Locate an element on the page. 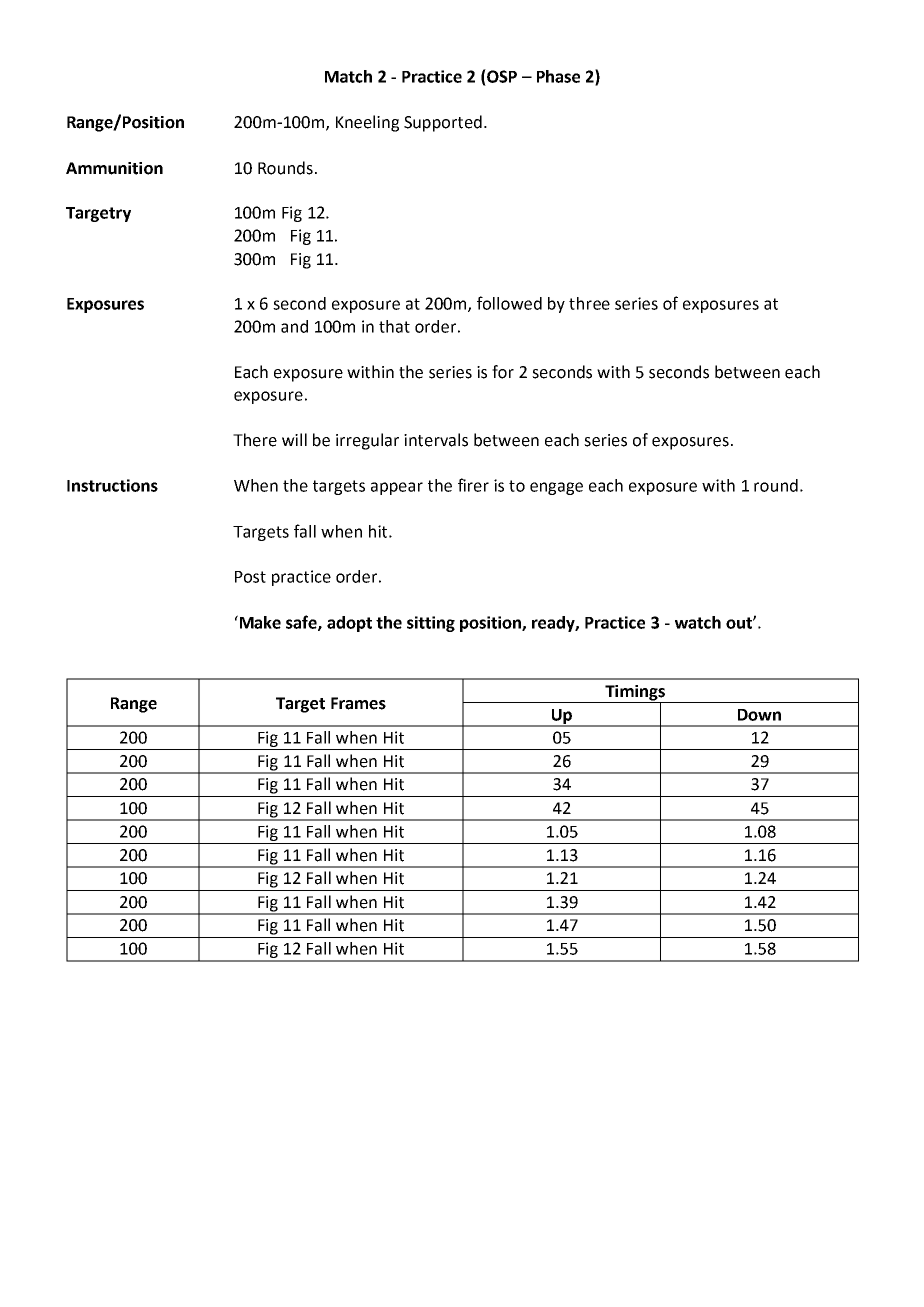  engage is located at coordinates (556, 488).
